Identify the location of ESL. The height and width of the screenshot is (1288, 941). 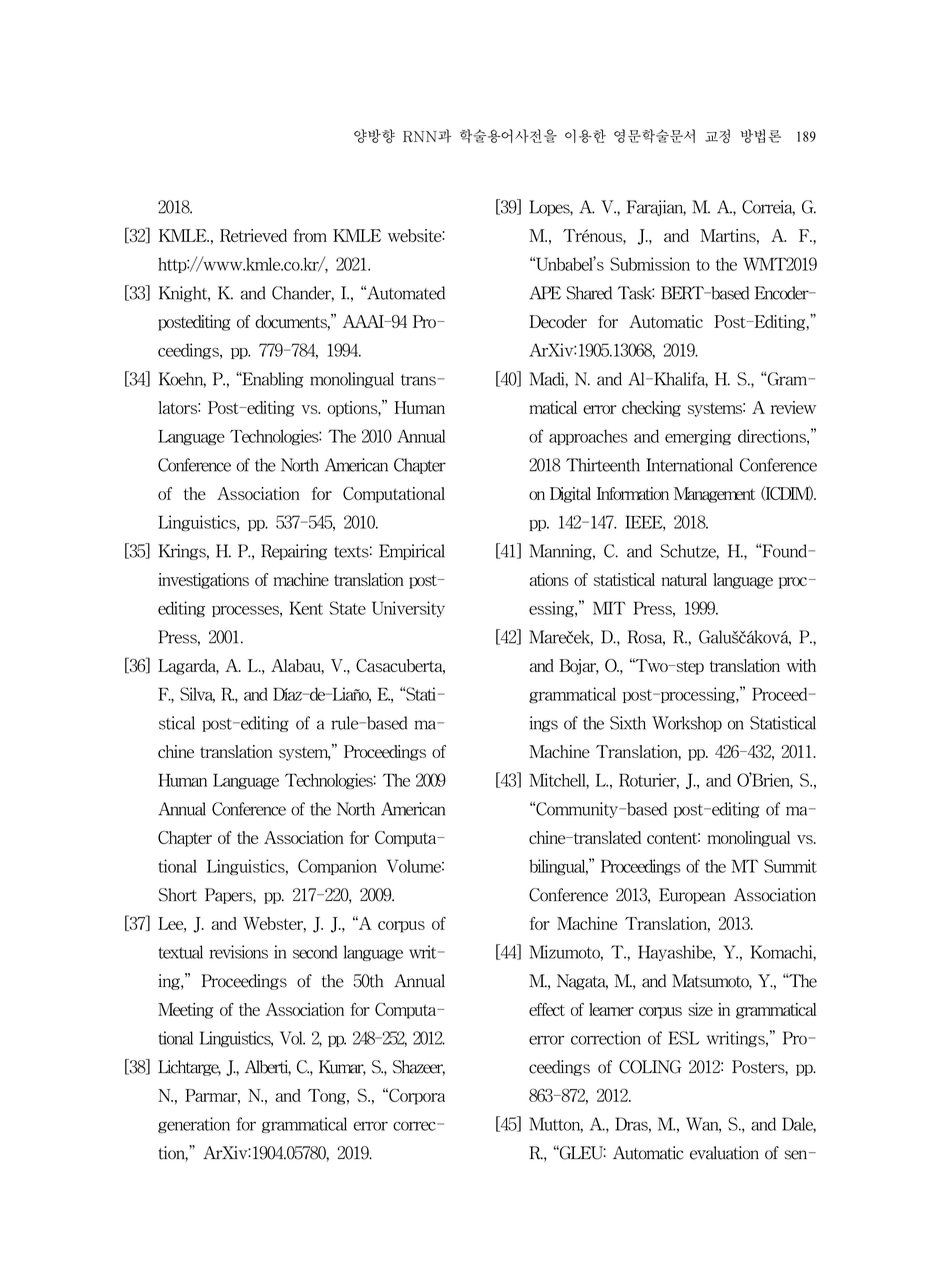
(684, 1038).
